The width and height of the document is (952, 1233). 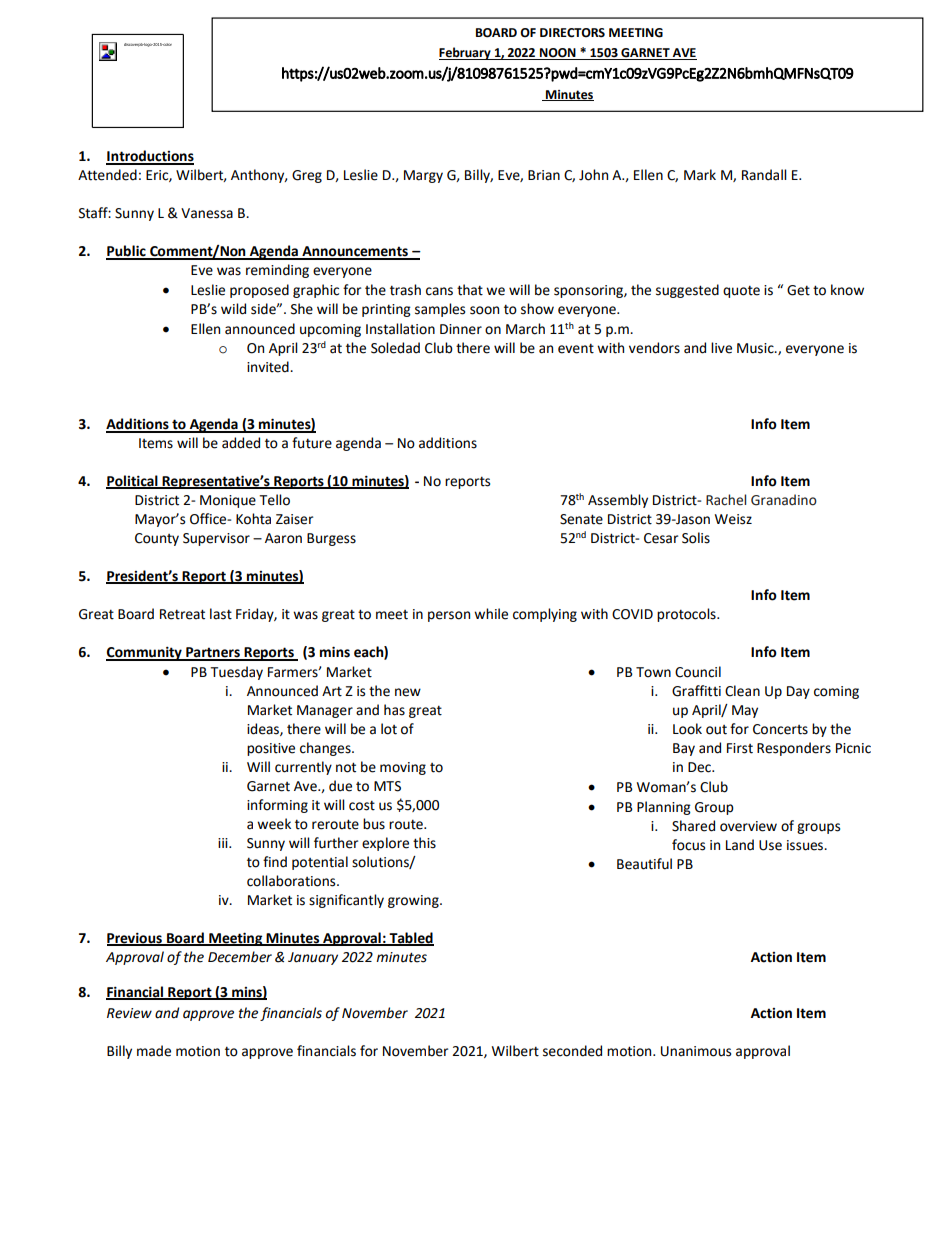 What do you see at coordinates (236, 673) in the document?
I see `Tuesday` at bounding box center [236, 673].
